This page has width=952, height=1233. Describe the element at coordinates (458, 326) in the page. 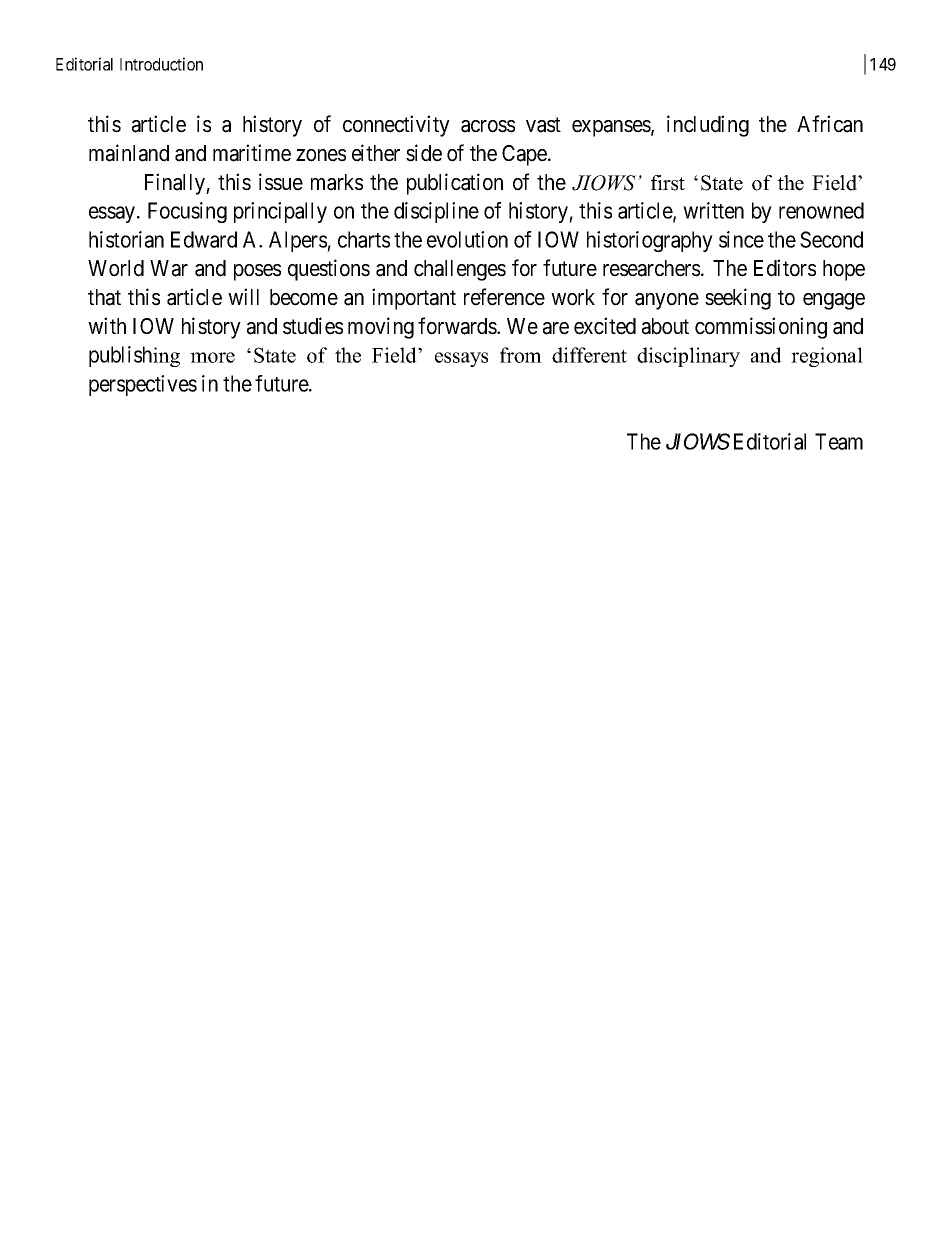

I see `forwards` at that location.
